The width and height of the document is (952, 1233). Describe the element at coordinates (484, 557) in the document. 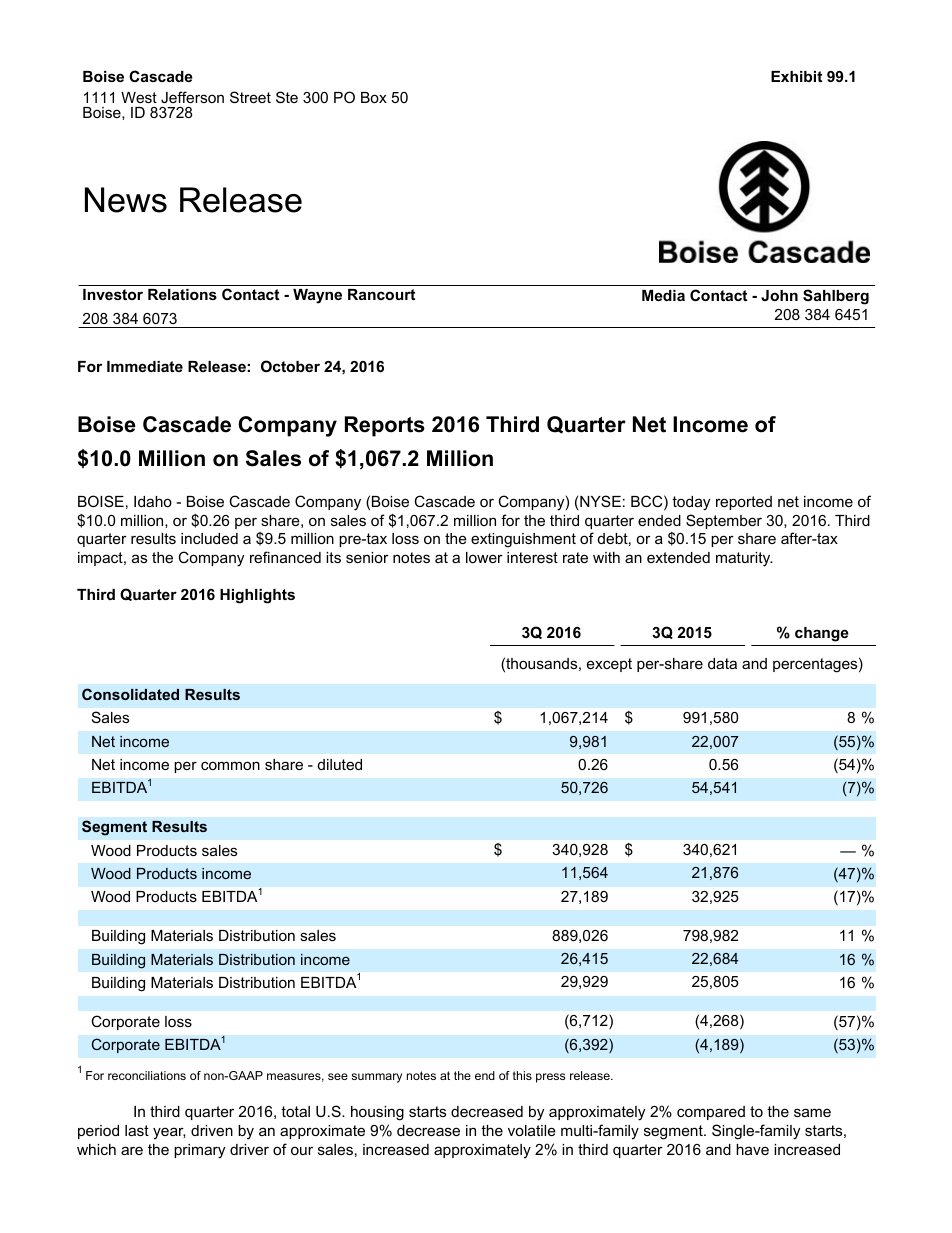

I see `lower` at that location.
